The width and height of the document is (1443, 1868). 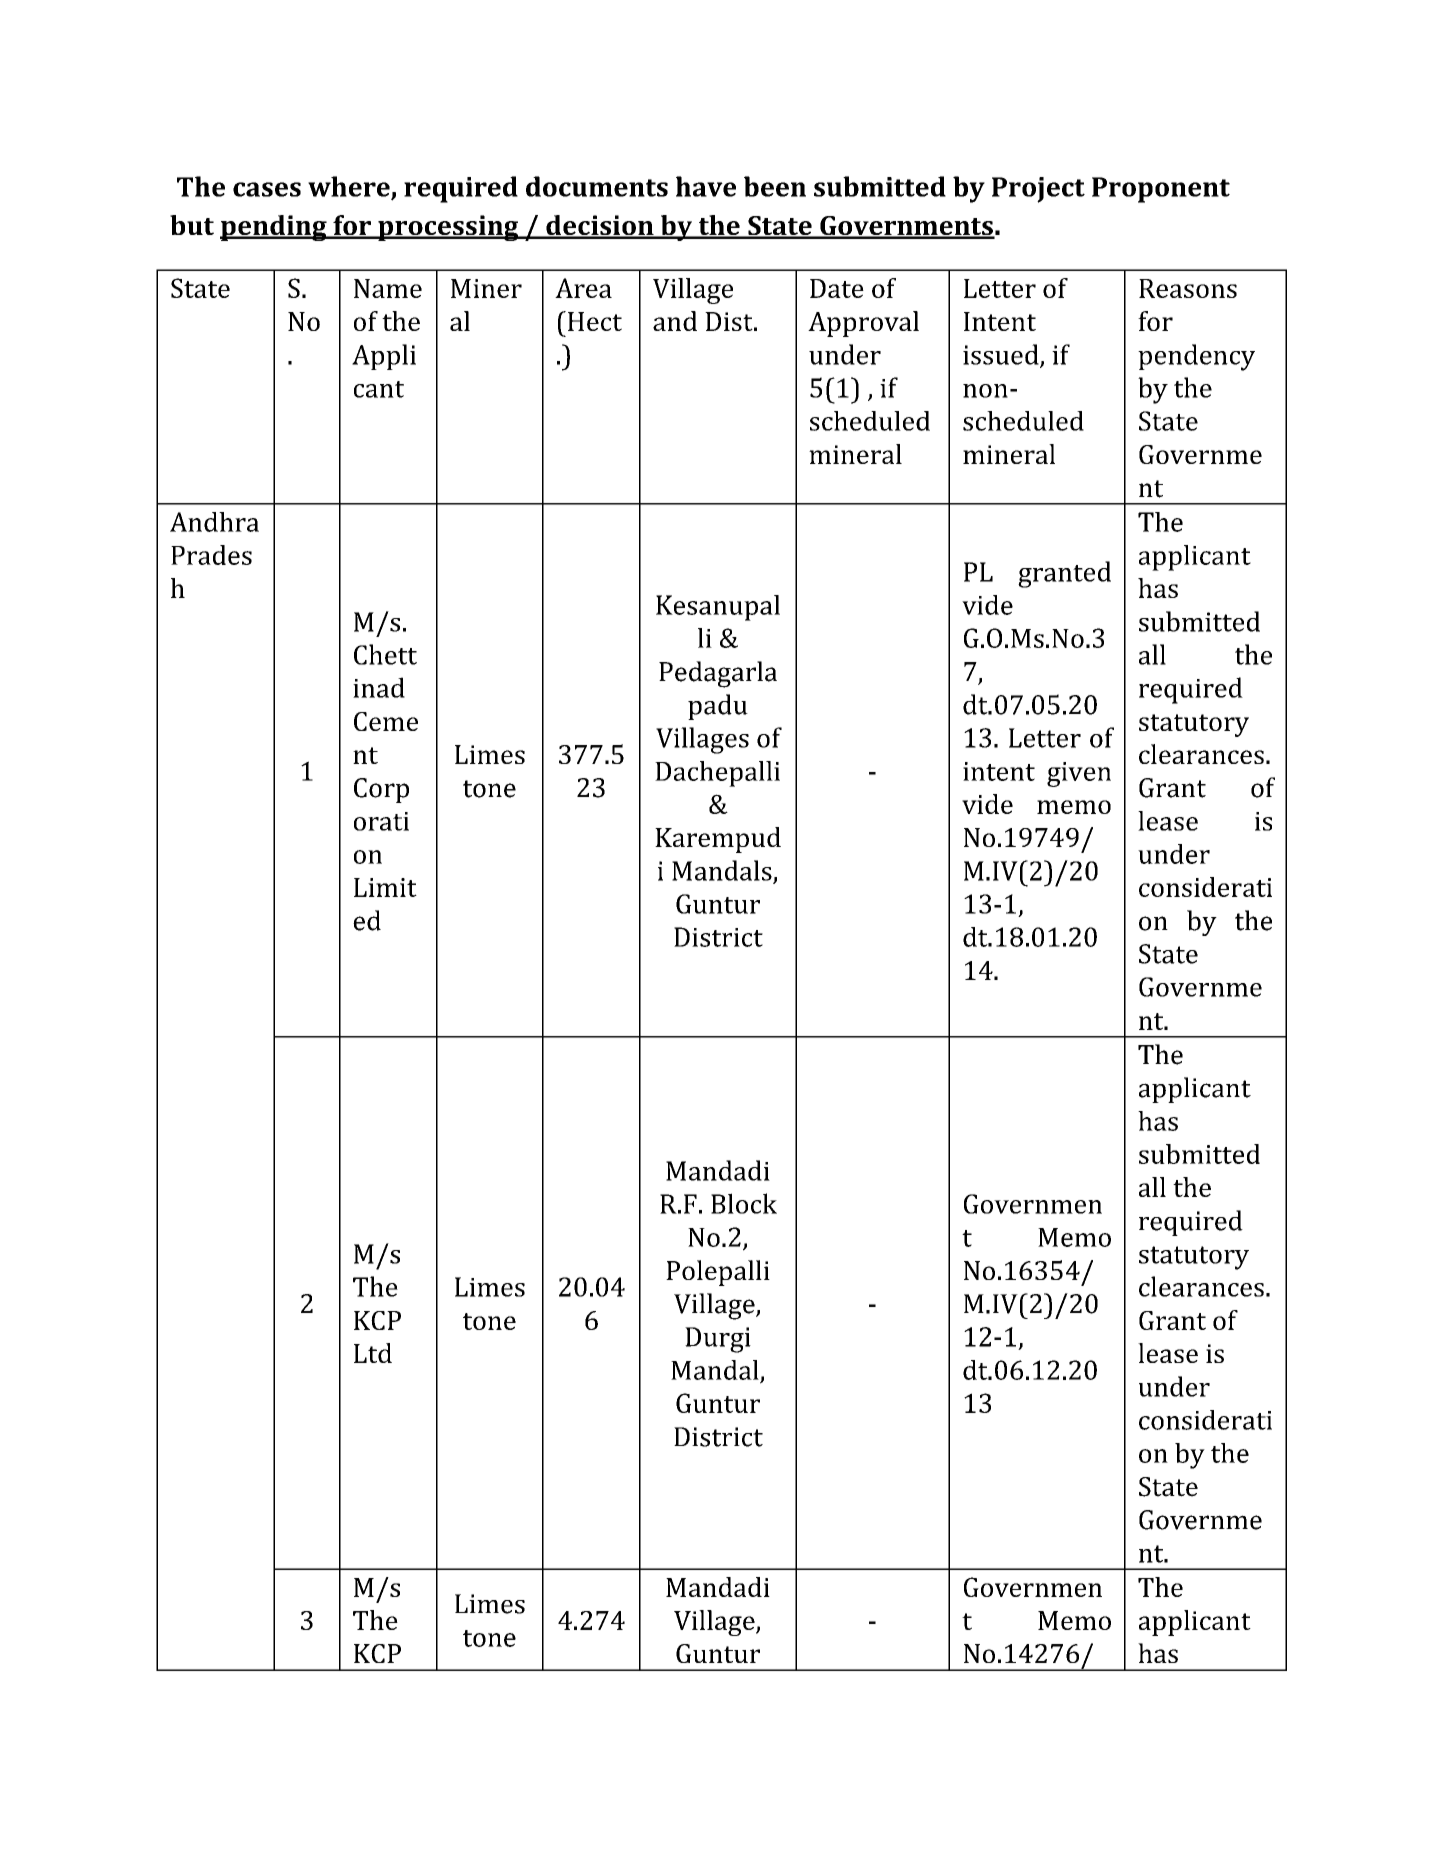 I want to click on given, so click(x=1079, y=774).
